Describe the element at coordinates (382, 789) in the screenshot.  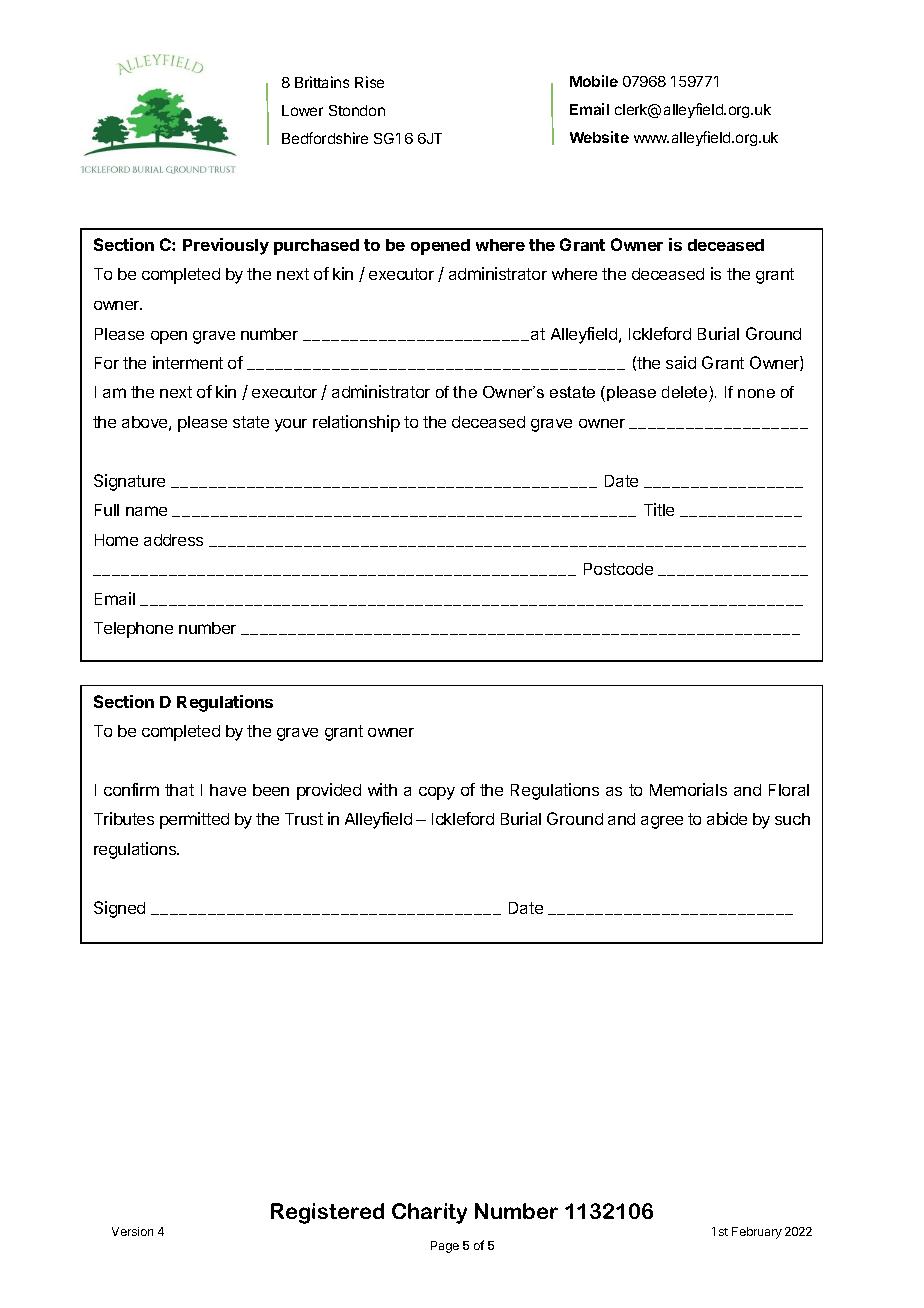
I see `with` at that location.
